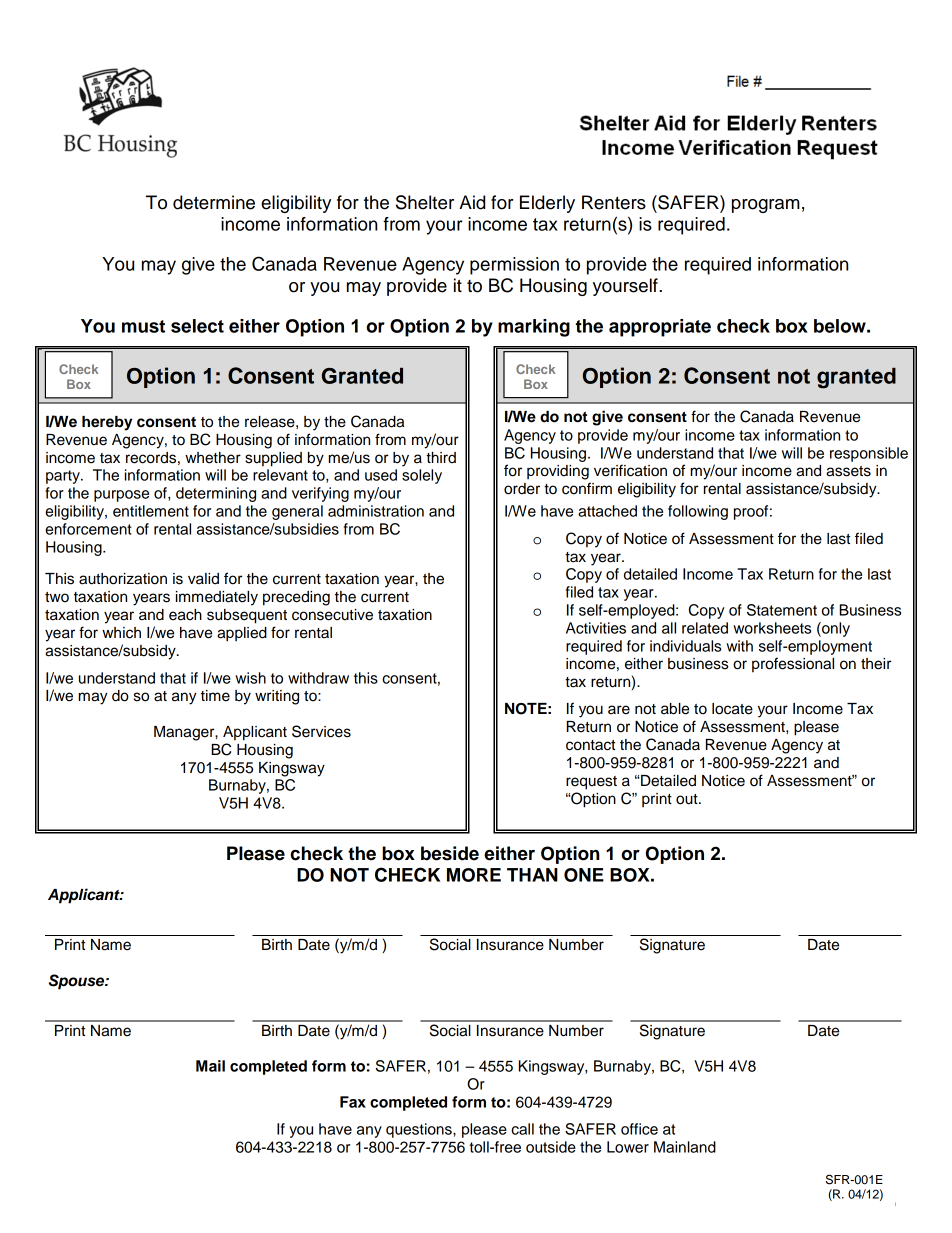 The image size is (952, 1233). What do you see at coordinates (685, 1147) in the screenshot?
I see `Mainland` at bounding box center [685, 1147].
